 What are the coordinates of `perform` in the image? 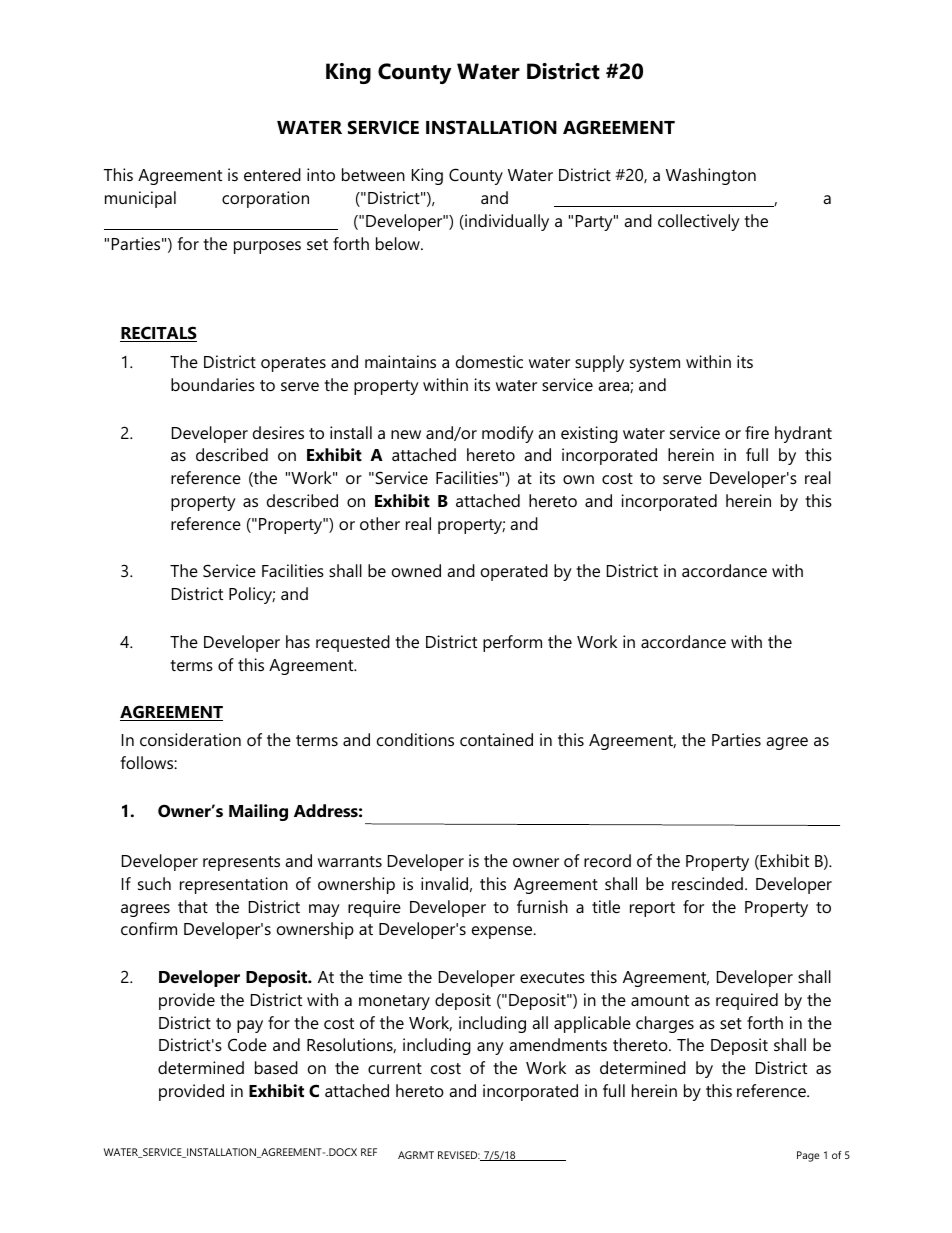 It's located at (512, 643).
